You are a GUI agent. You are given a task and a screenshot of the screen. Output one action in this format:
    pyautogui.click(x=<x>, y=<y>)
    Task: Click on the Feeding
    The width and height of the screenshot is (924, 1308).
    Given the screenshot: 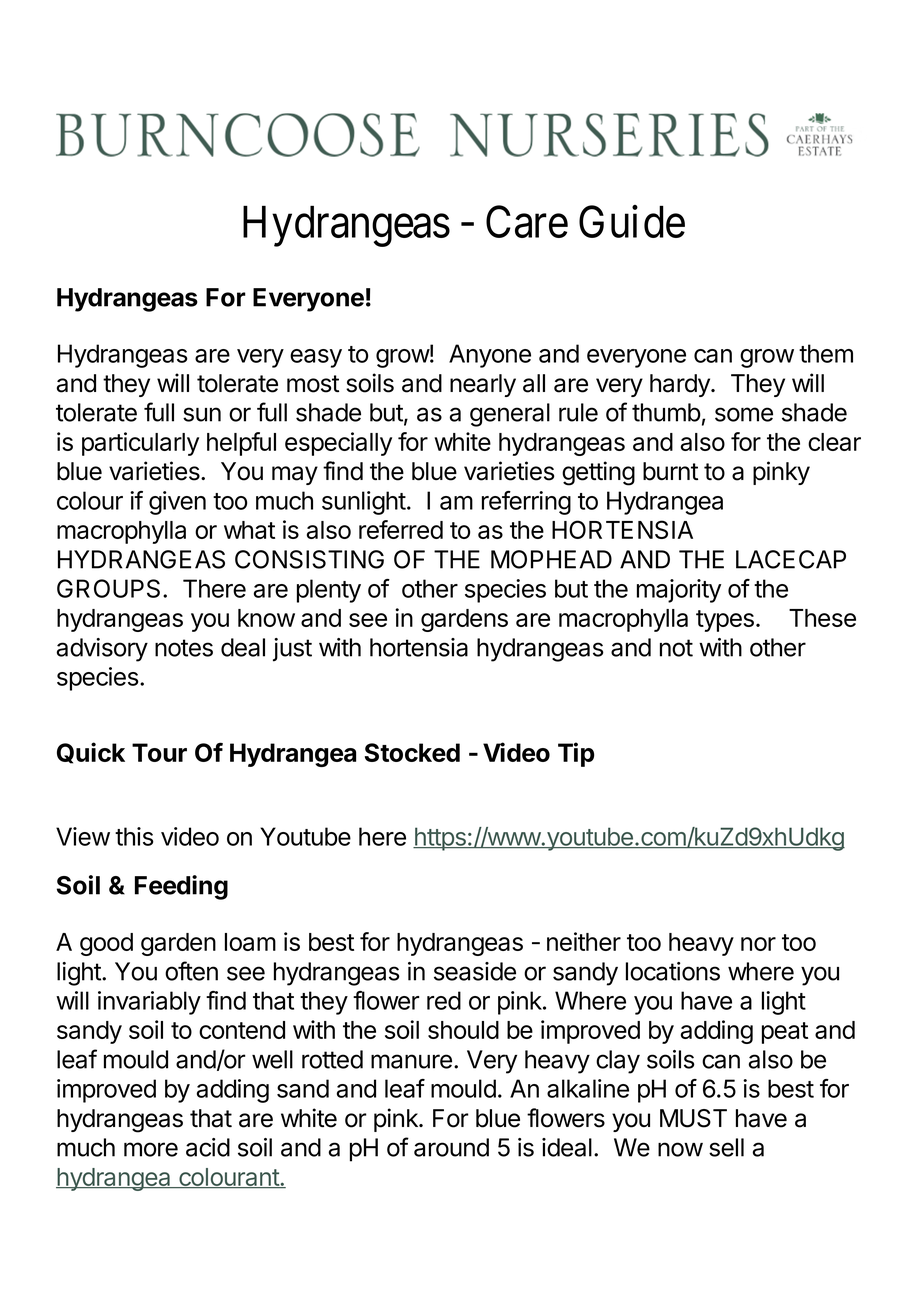 What is the action you would take?
    pyautogui.click(x=181, y=887)
